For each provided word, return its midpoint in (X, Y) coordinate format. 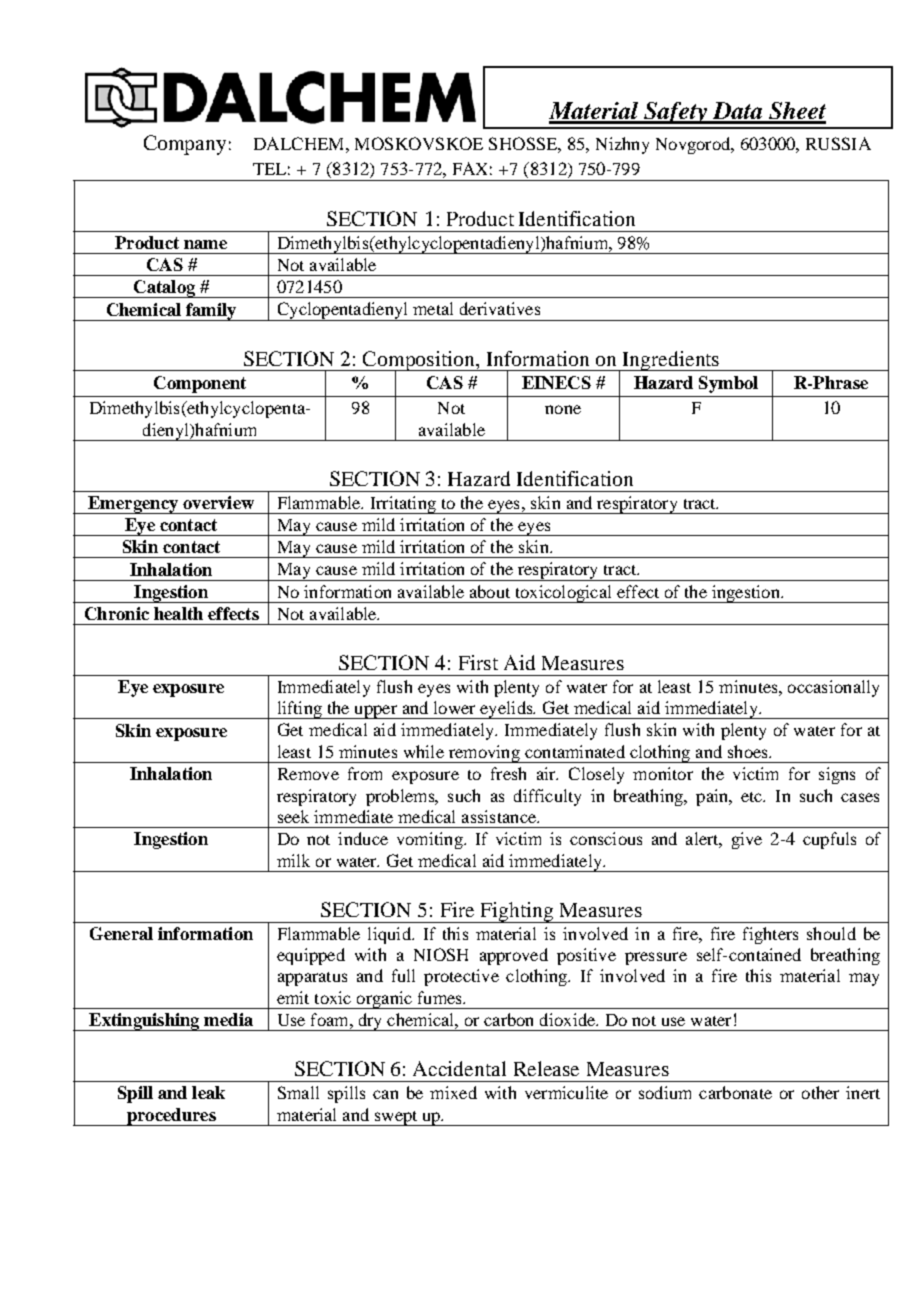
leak (208, 1092)
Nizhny (622, 145)
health (178, 613)
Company (185, 145)
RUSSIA (838, 143)
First (478, 662)
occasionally (833, 688)
